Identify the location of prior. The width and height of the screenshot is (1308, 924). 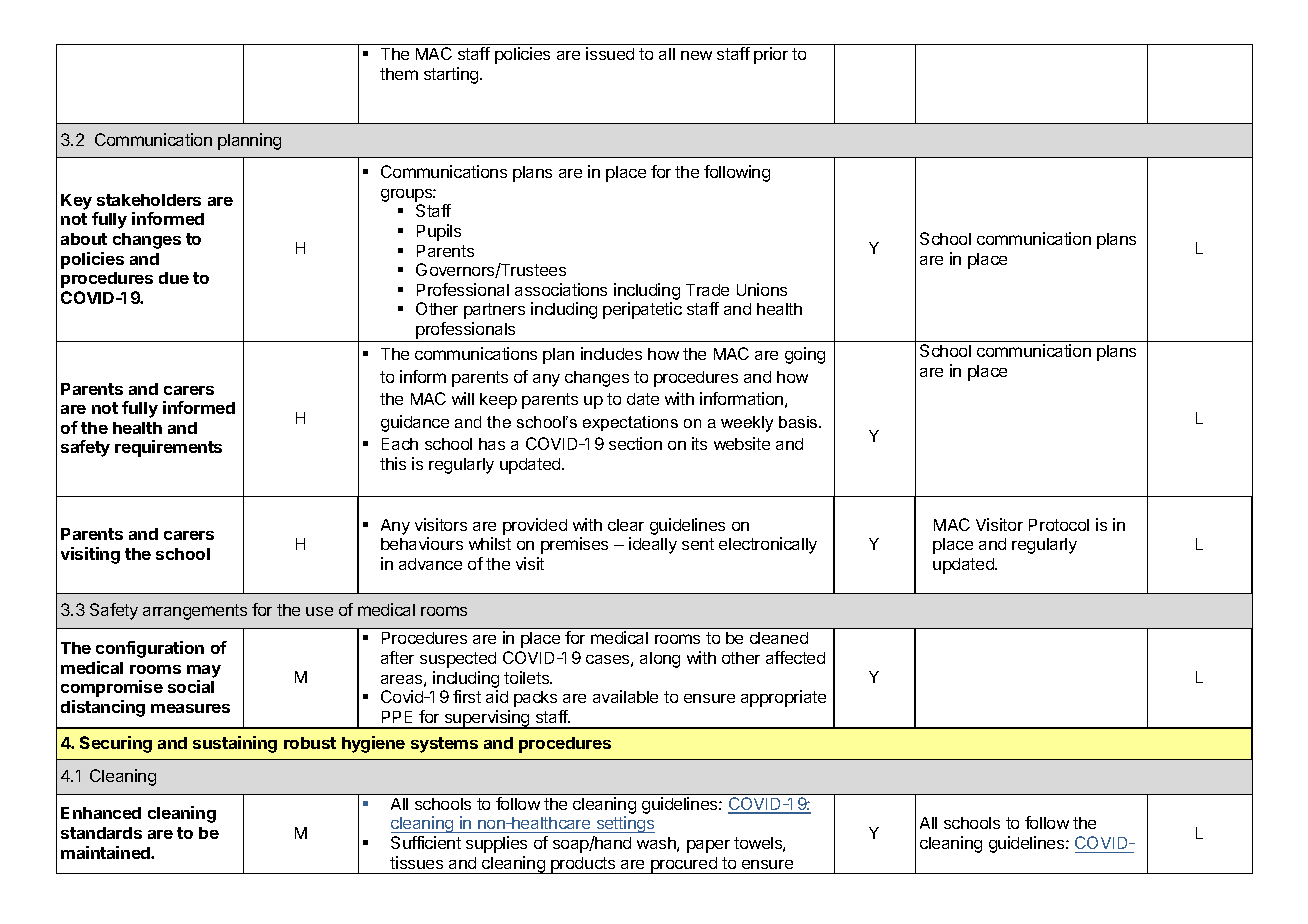
(771, 55).
